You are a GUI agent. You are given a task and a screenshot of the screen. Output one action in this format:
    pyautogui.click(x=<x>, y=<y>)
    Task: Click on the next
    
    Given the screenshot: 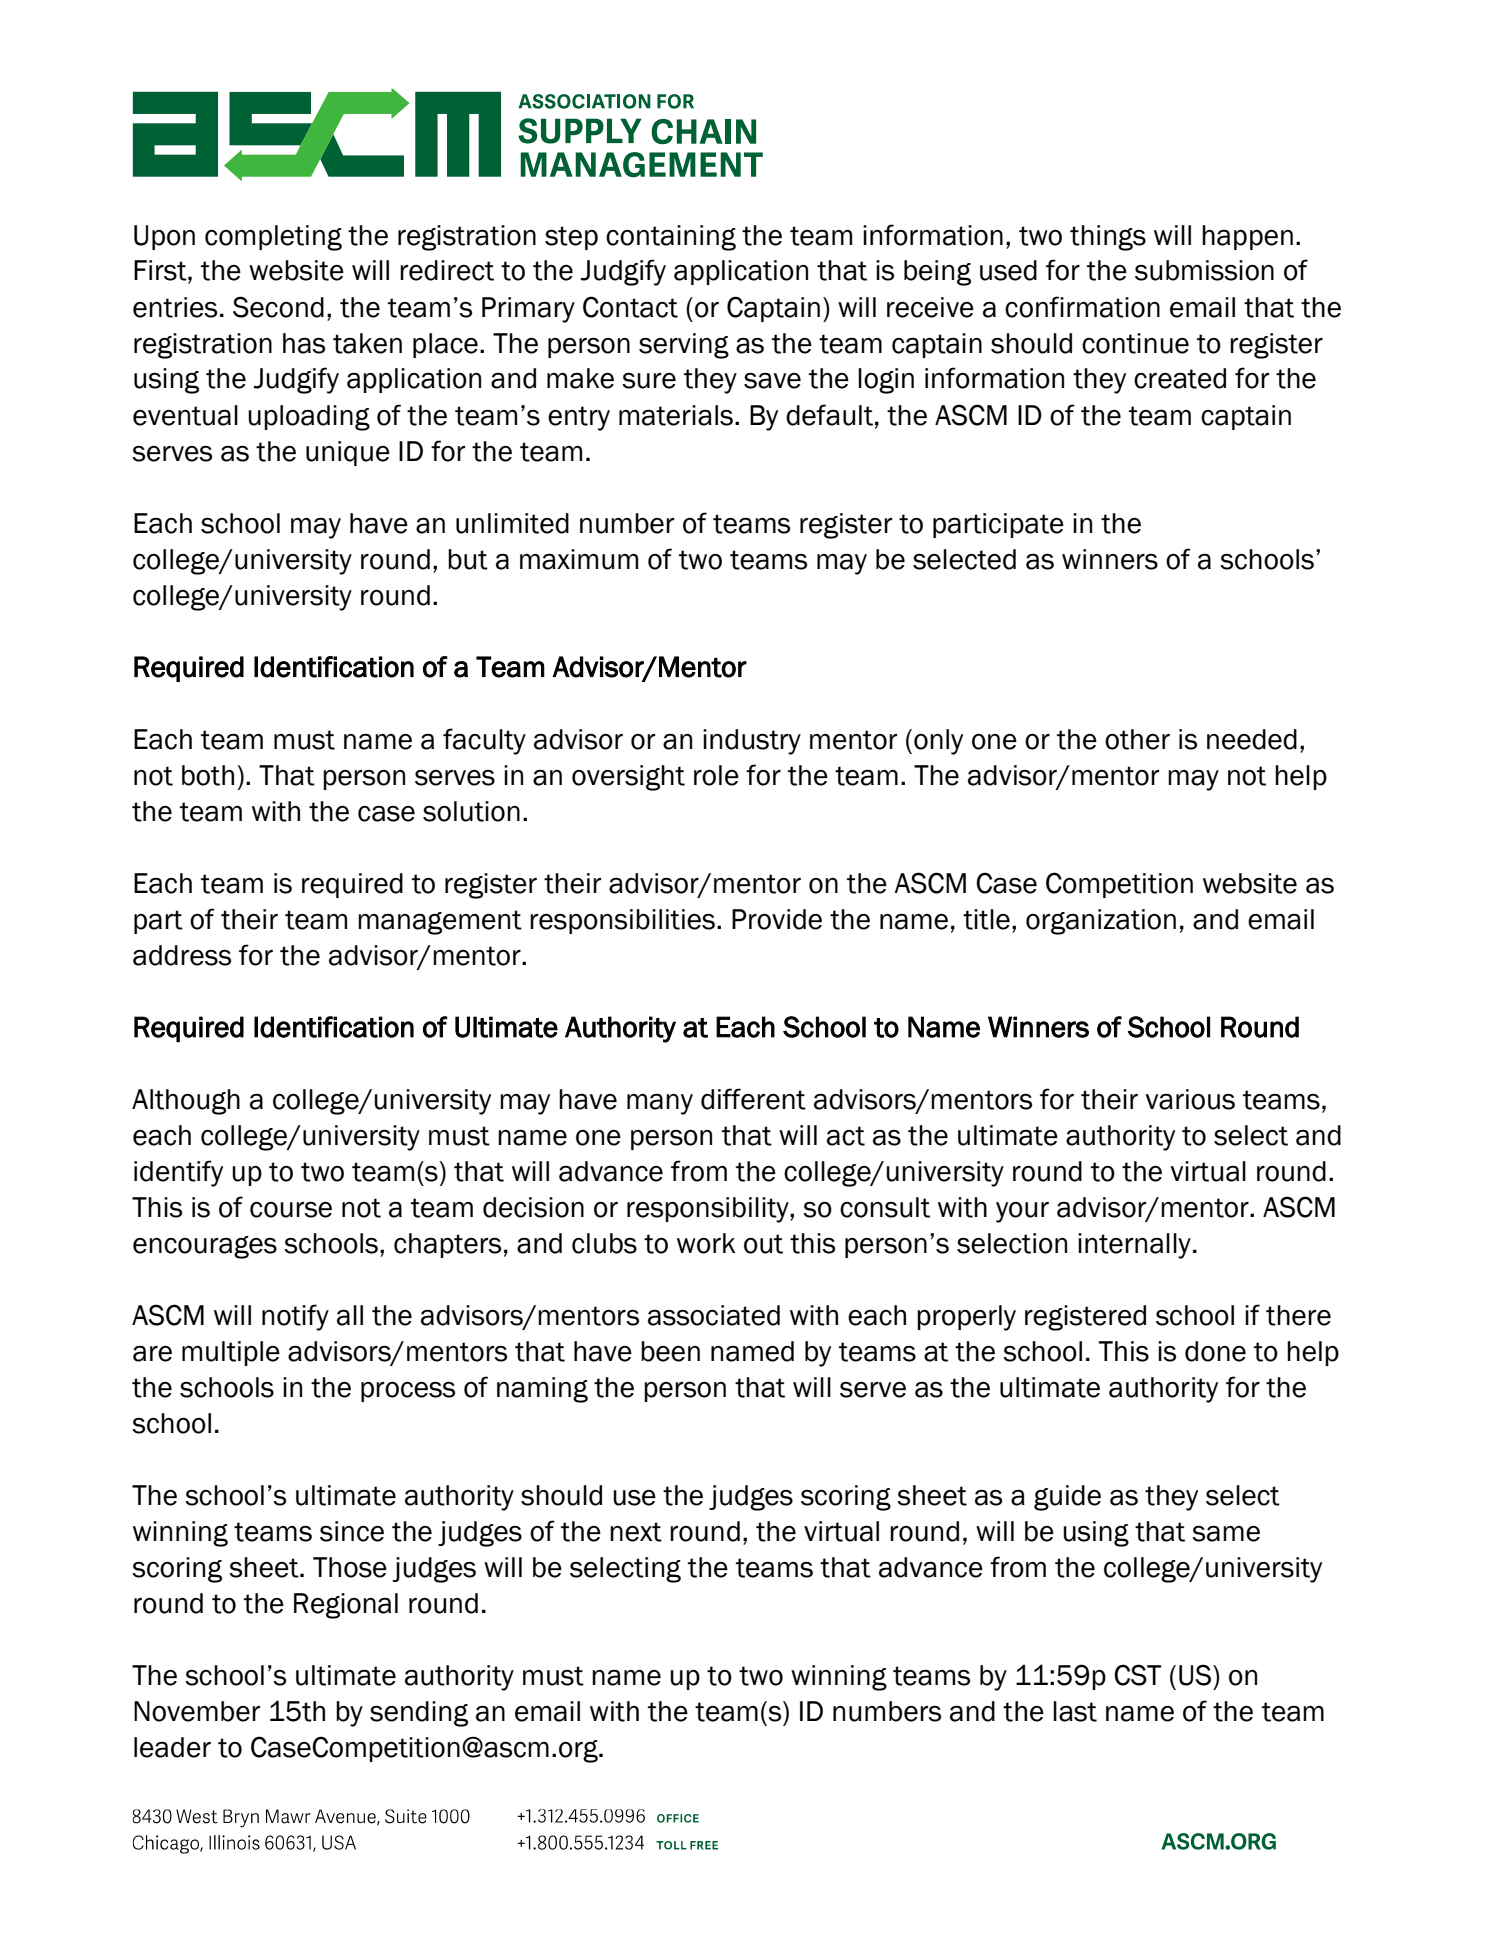 What is the action you would take?
    pyautogui.click(x=636, y=1532)
